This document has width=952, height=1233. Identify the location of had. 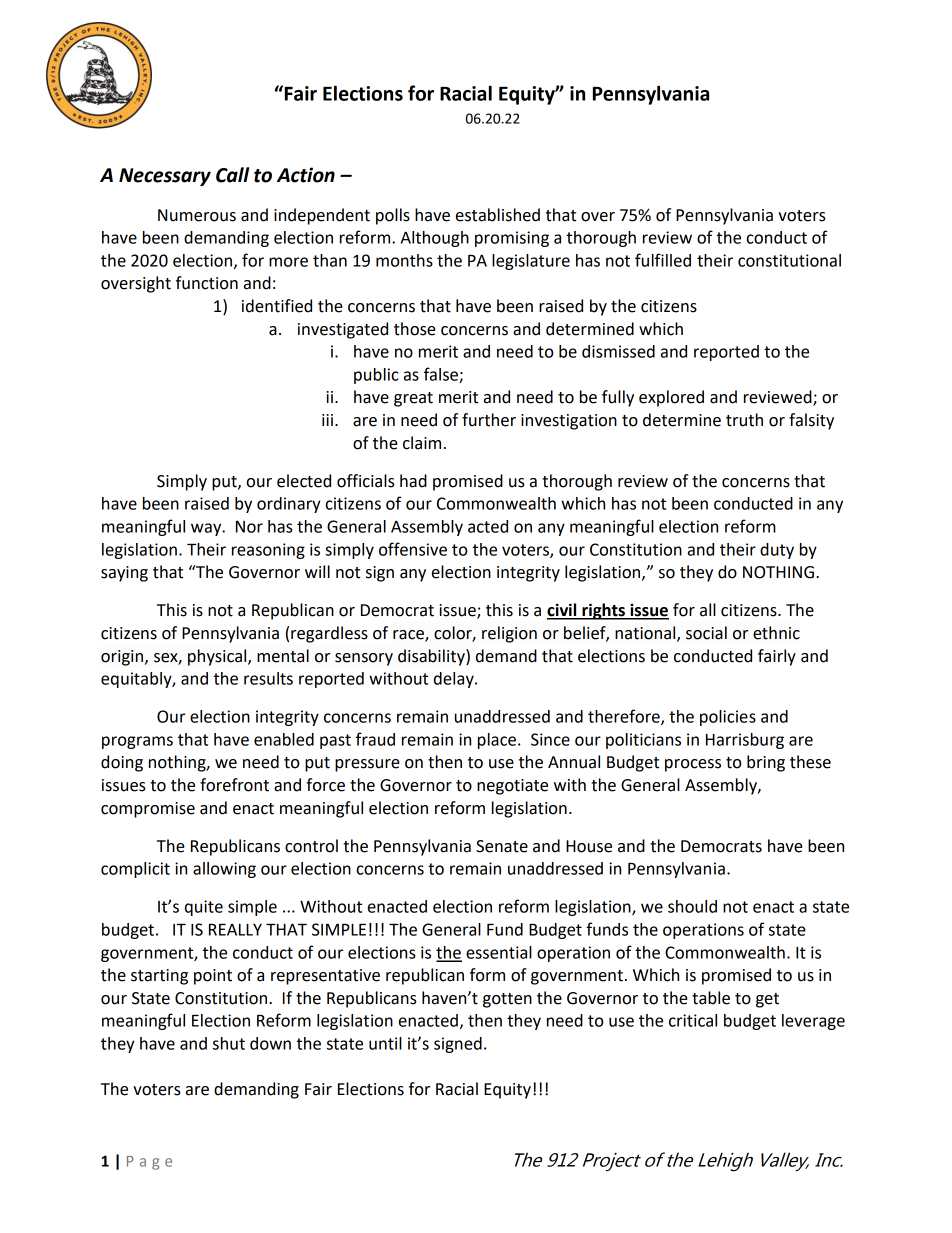
(413, 481).
